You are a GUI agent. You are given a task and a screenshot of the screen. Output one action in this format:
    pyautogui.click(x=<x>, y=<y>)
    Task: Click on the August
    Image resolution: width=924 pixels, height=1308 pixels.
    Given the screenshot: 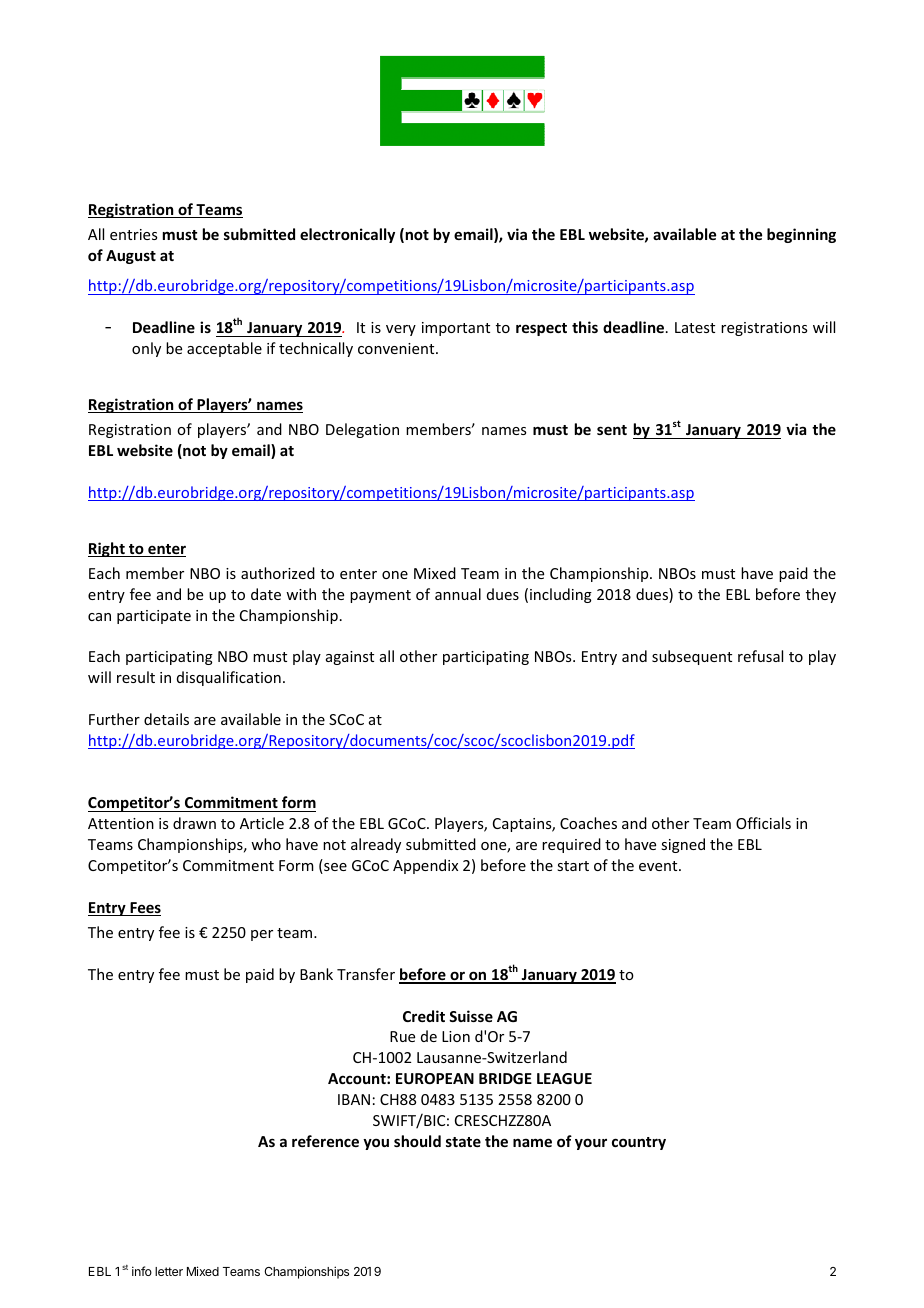 What is the action you would take?
    pyautogui.click(x=131, y=257)
